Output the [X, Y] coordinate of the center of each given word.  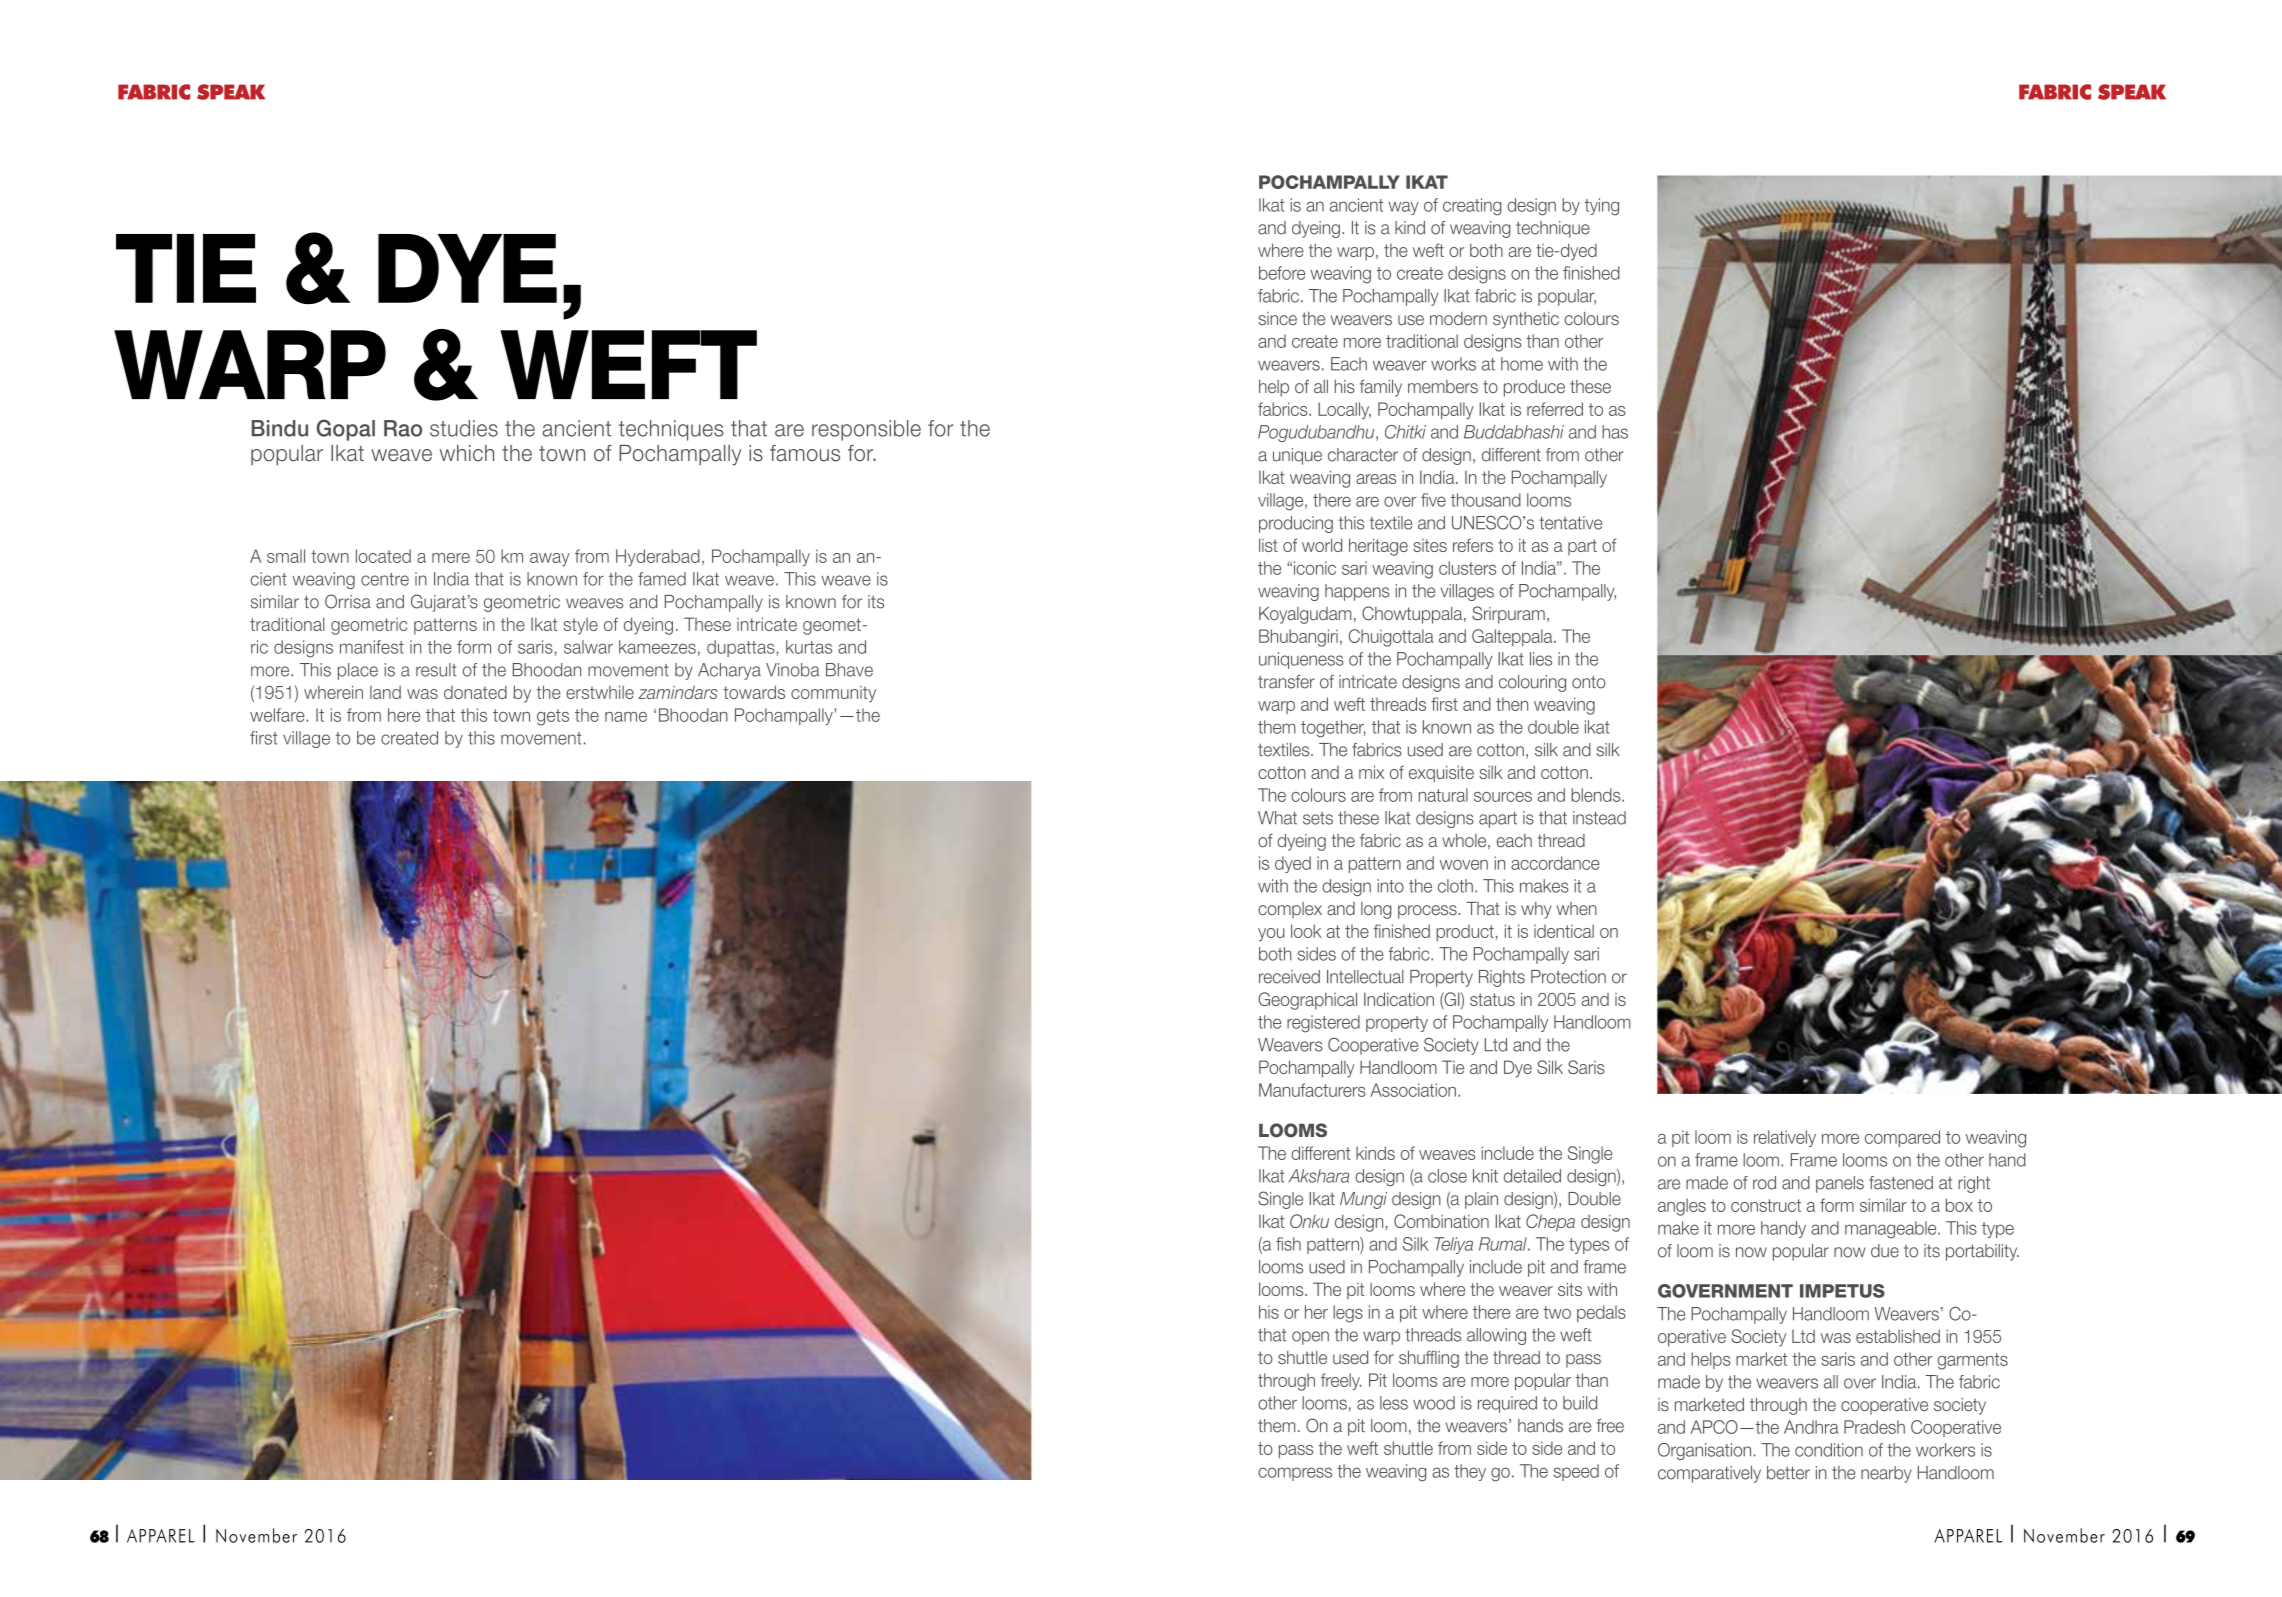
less [1394, 1403]
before [1282, 273]
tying [1602, 207]
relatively [1785, 1138]
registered [1323, 1024]
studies [464, 428]
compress [1295, 1474]
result [436, 670]
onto [1589, 682]
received [1289, 977]
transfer [1286, 682]
